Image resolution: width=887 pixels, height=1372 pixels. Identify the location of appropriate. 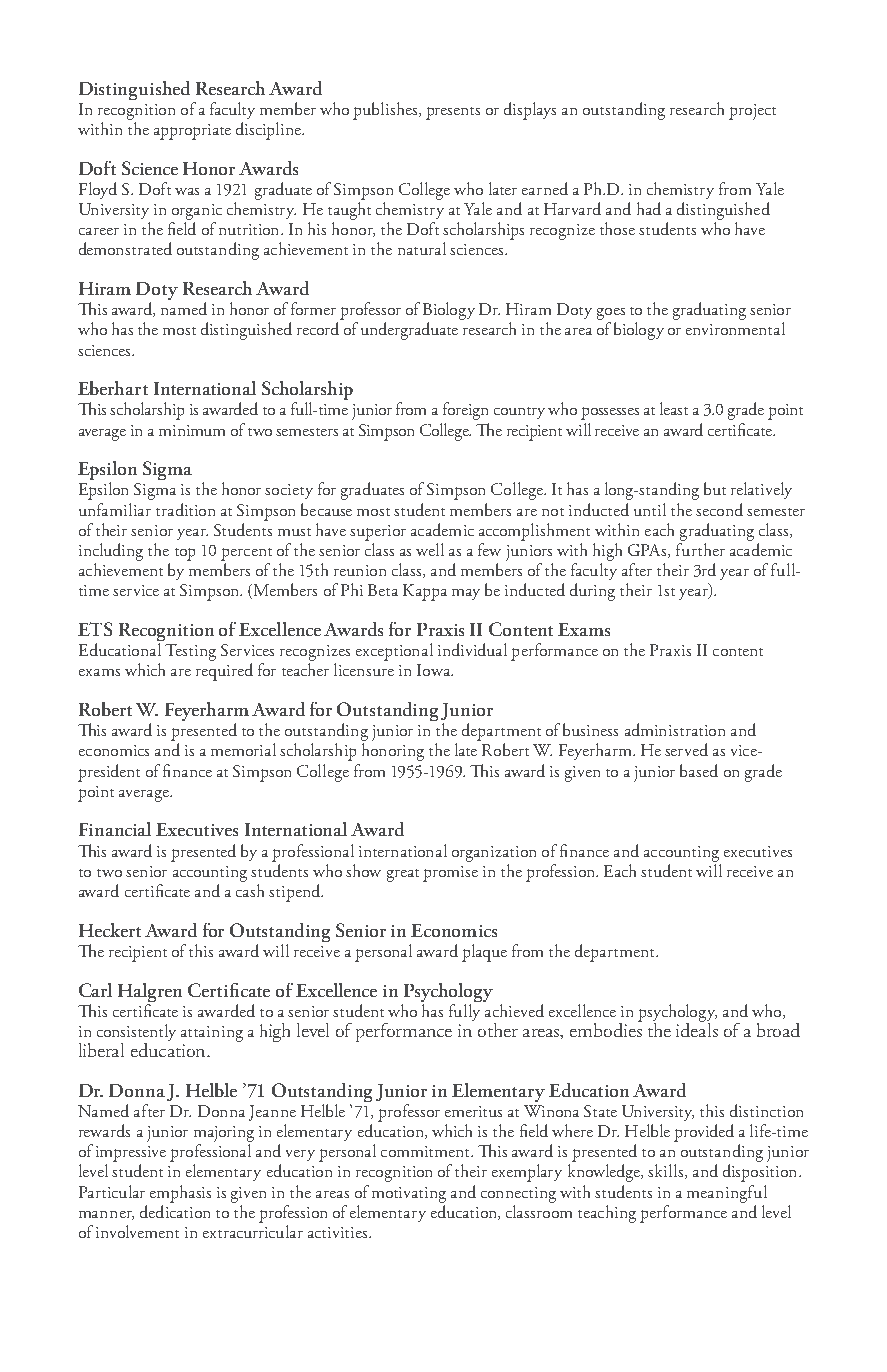
(192, 132).
